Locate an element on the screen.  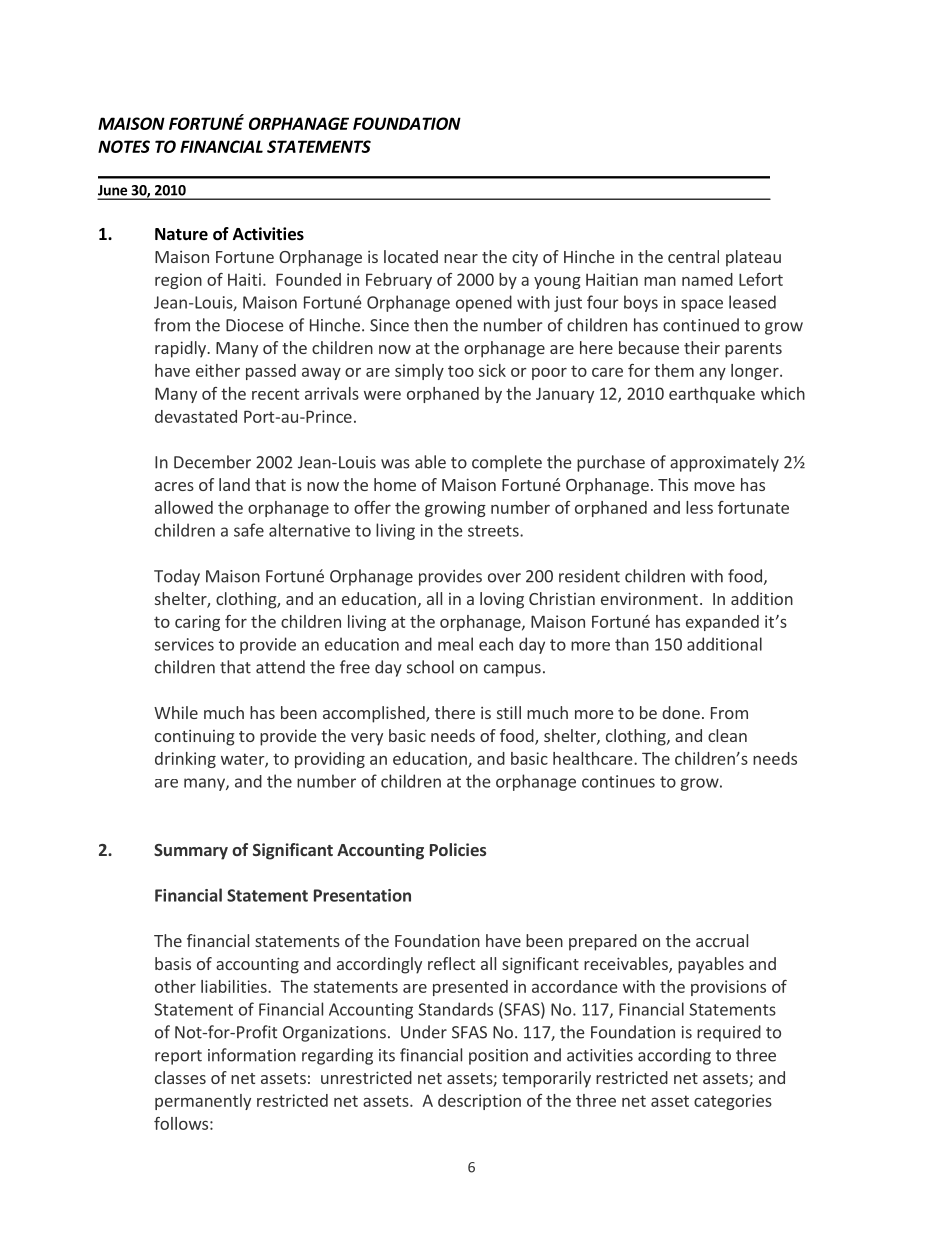
permanently is located at coordinates (203, 1102).
